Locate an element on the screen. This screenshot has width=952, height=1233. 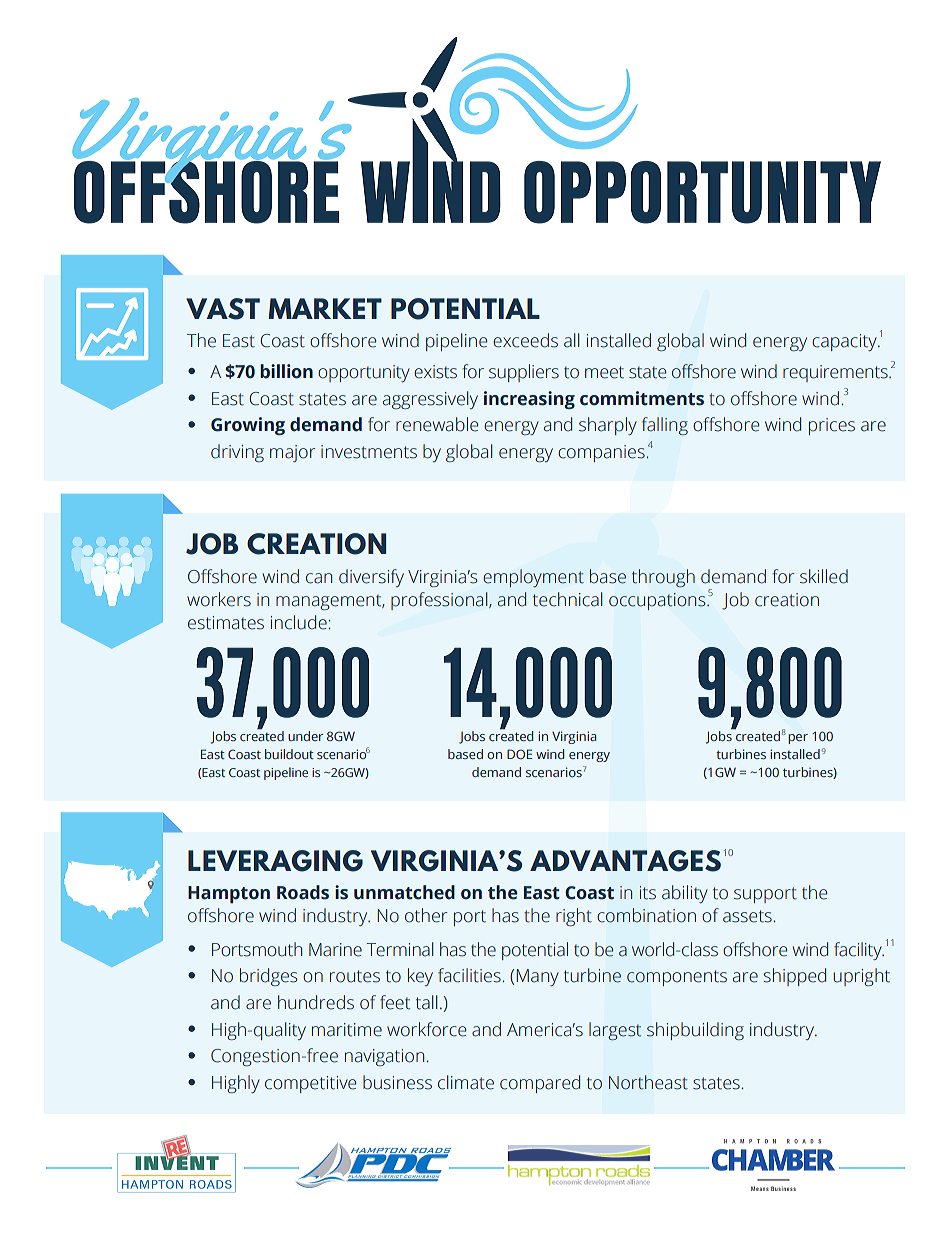
compared is located at coordinates (540, 1084).
